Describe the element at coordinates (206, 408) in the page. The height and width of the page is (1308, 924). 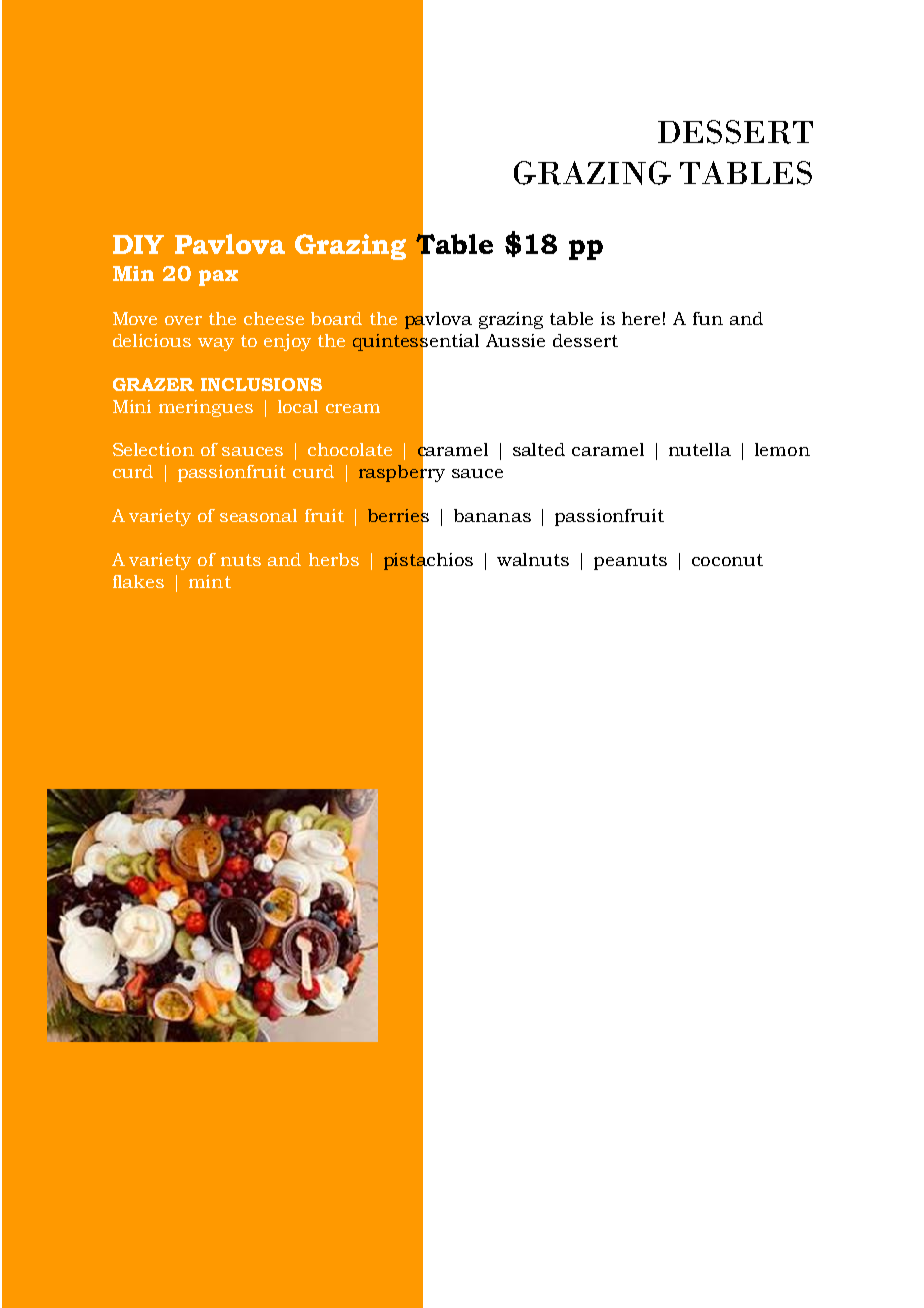
I see `meringues` at that location.
